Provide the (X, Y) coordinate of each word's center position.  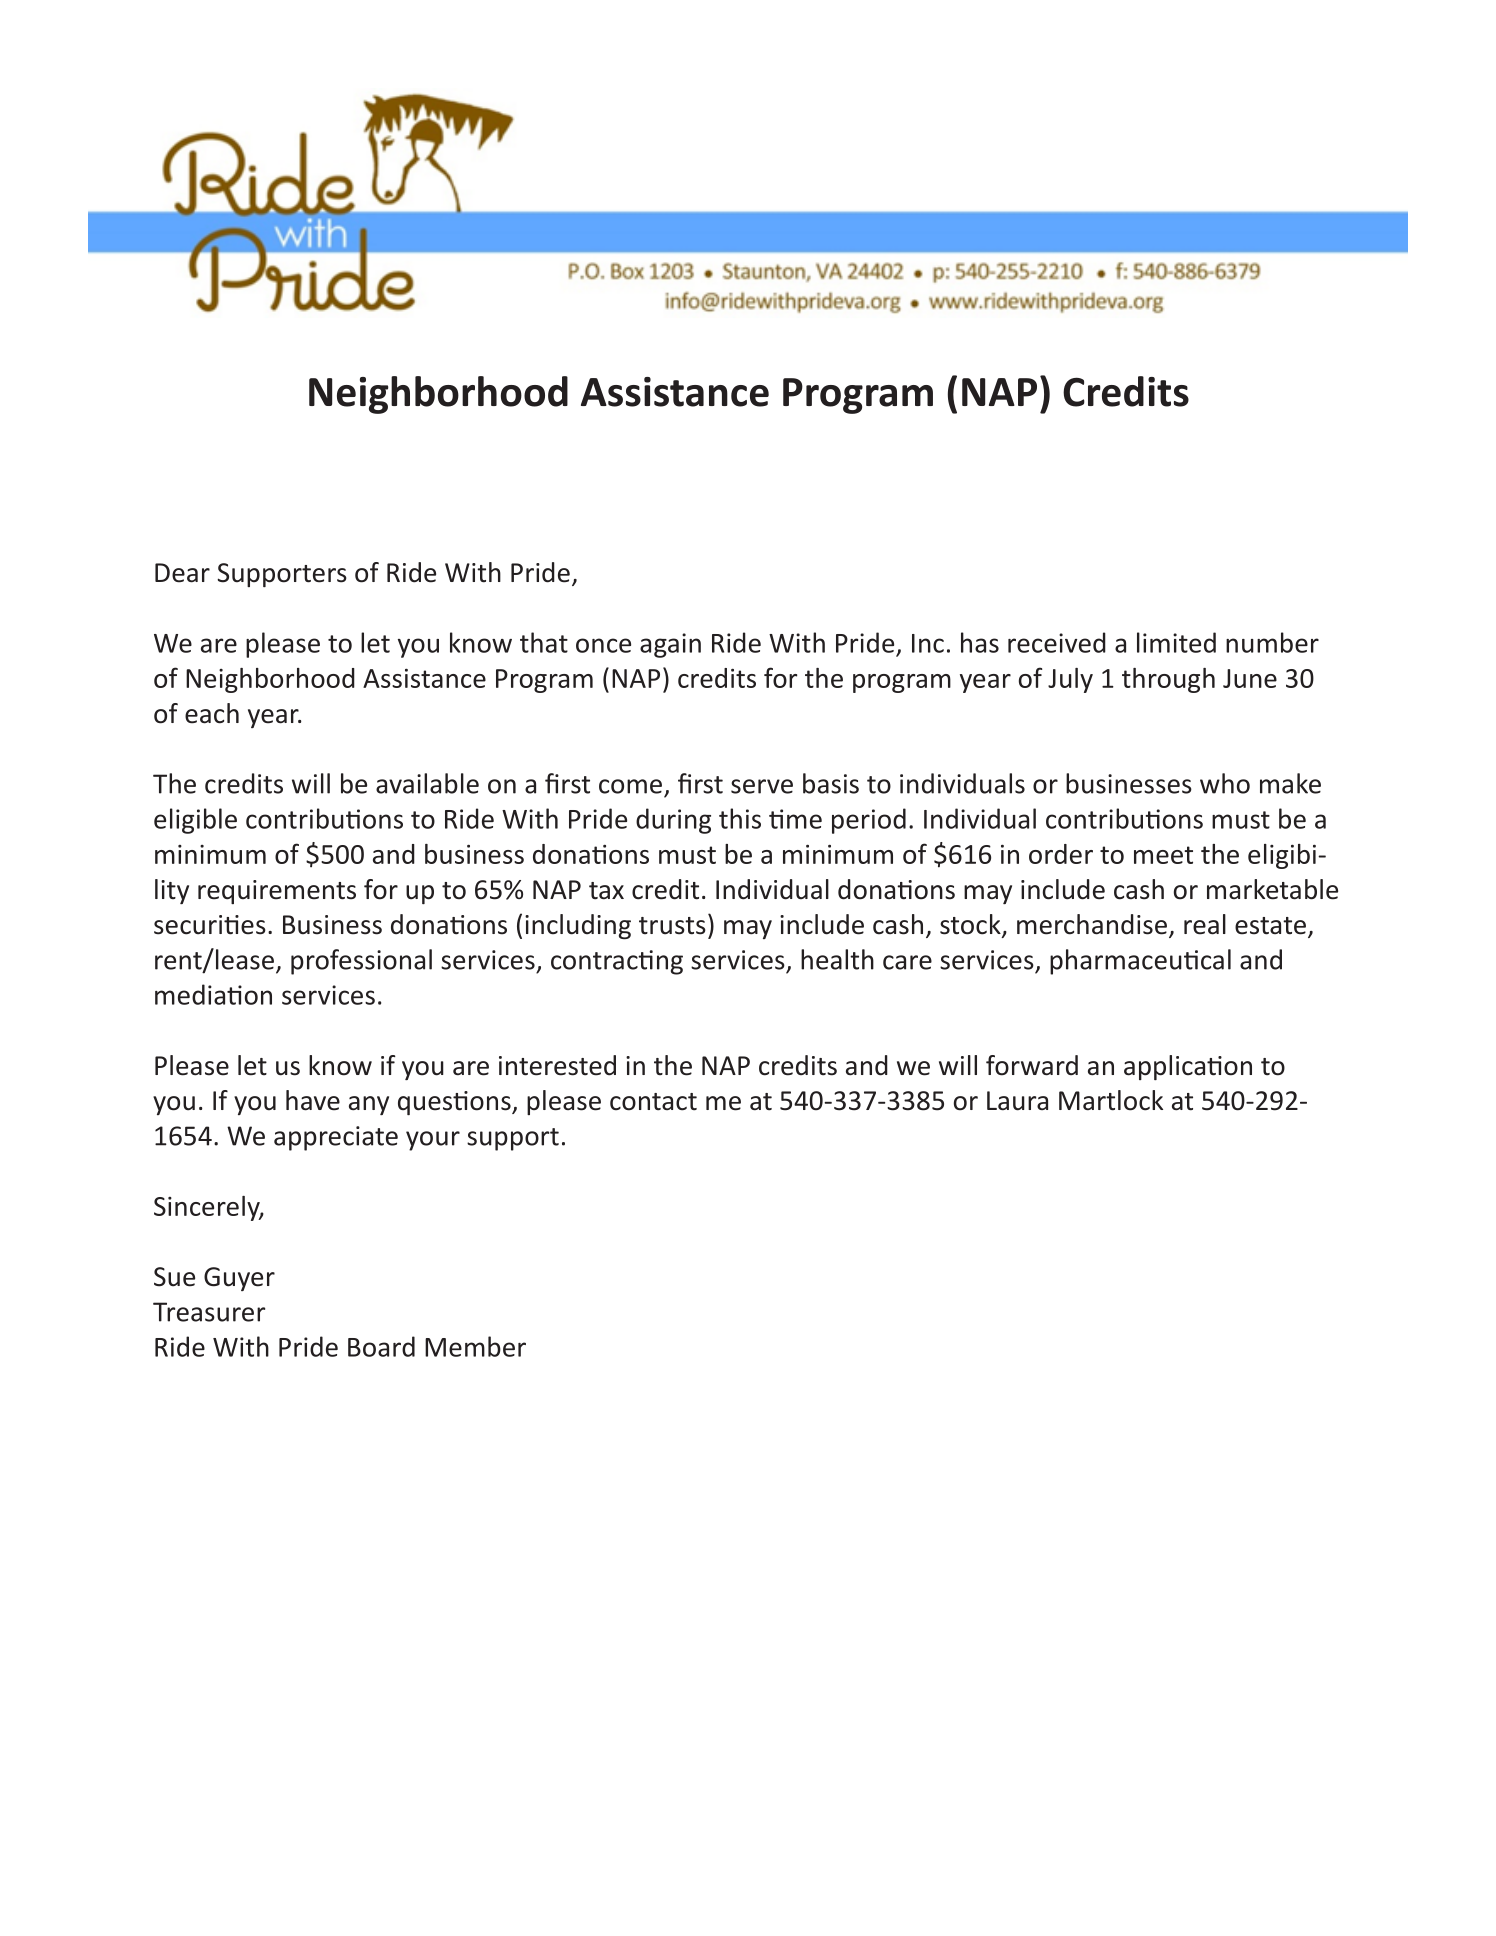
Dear (182, 573)
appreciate (336, 1138)
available (427, 783)
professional (361, 962)
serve (762, 786)
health (837, 959)
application (1188, 1067)
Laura (1017, 1101)
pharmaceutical (1140, 962)
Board (381, 1346)
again (670, 645)
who (1225, 783)
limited (1176, 642)
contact (653, 1102)
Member (475, 1346)
